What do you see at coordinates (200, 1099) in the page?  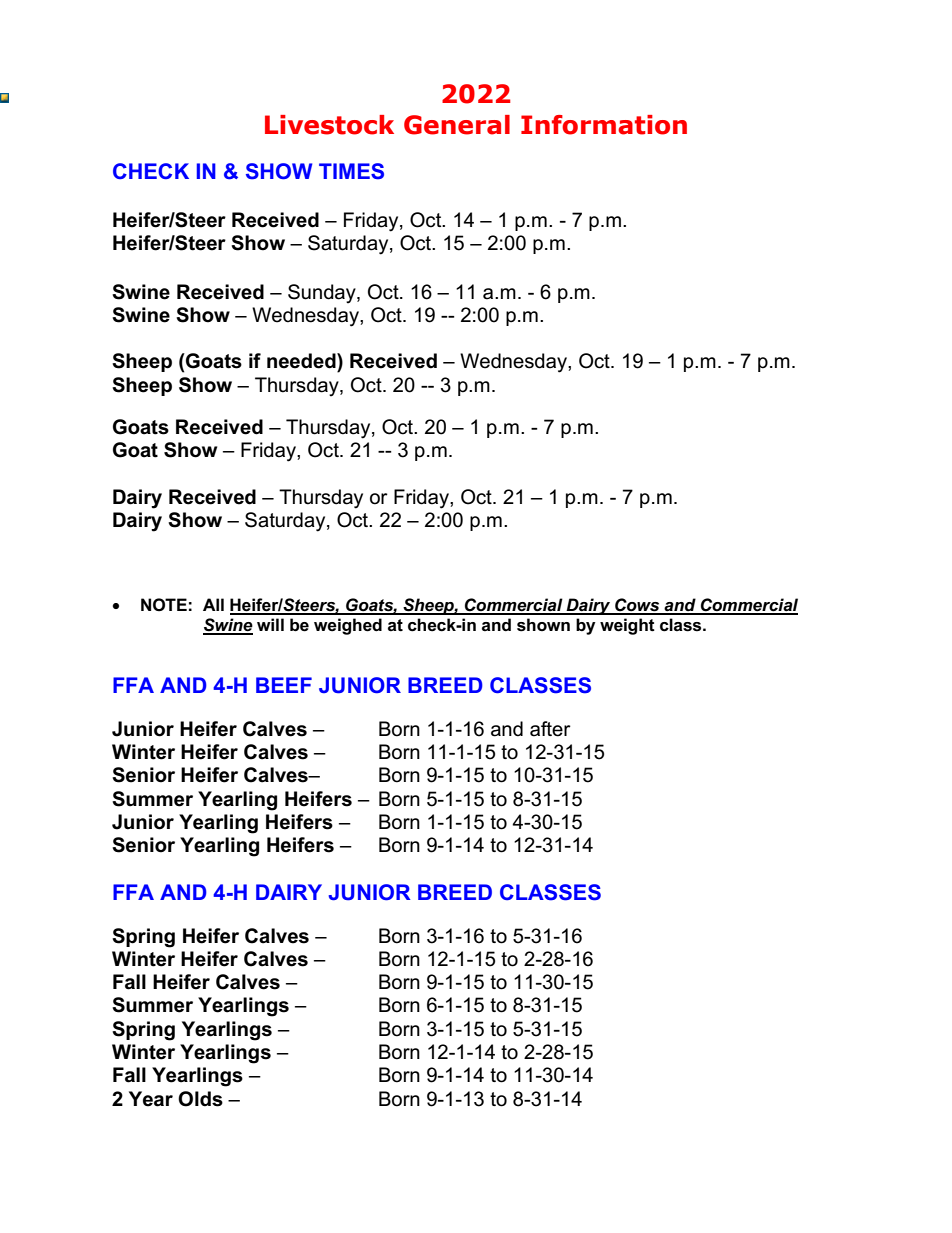 I see `Olds` at bounding box center [200, 1099].
